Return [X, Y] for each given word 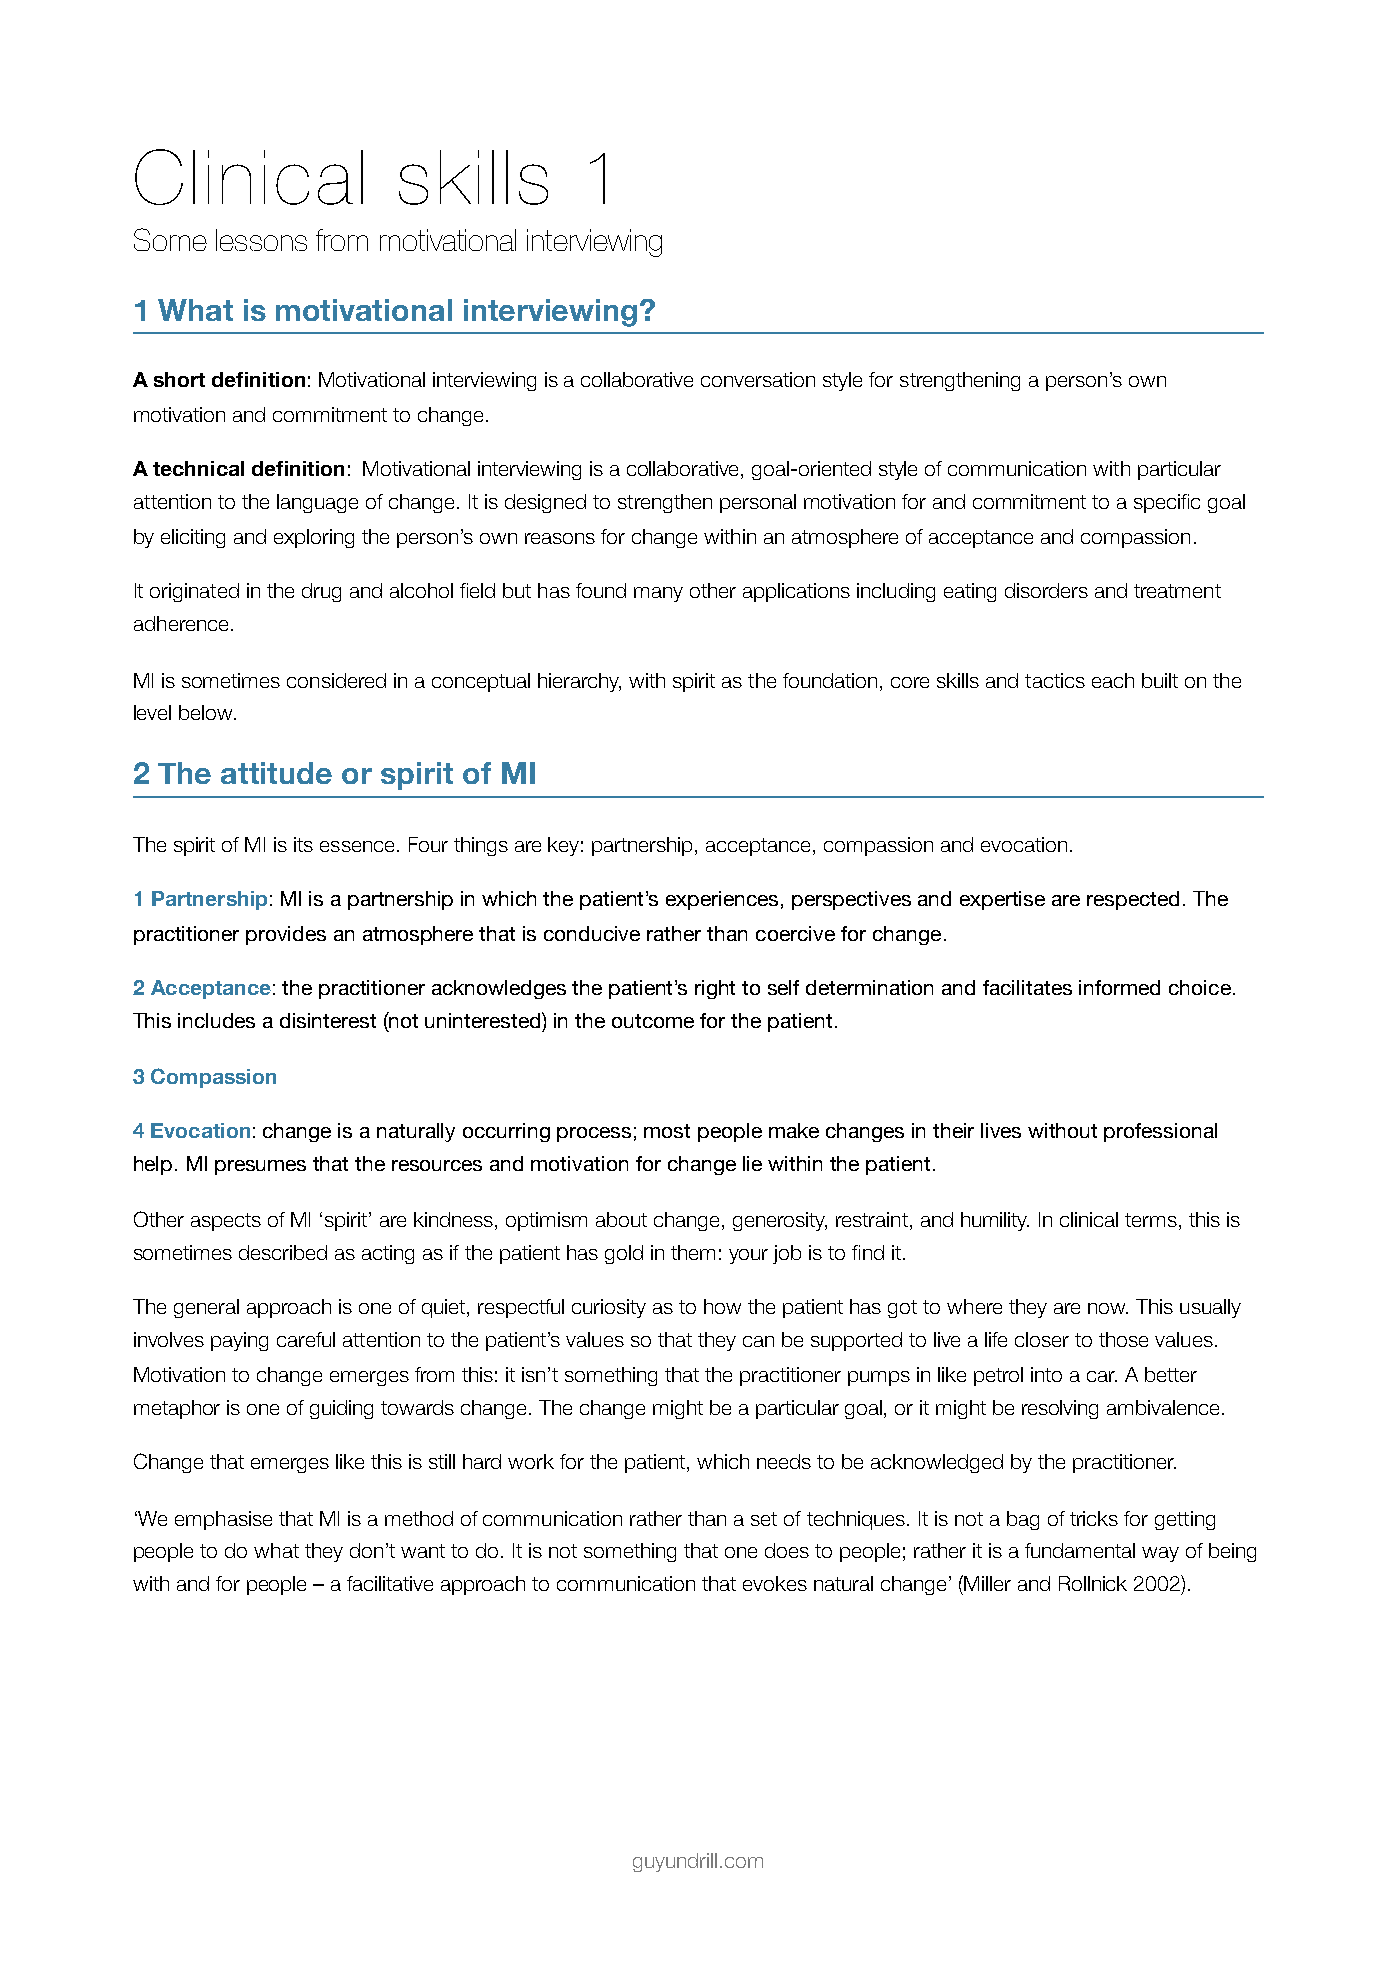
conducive [592, 933]
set [764, 1519]
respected [1133, 900]
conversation [758, 379]
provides [286, 935]
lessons [261, 240]
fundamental [1080, 1550]
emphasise [223, 1520]
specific [1167, 503]
